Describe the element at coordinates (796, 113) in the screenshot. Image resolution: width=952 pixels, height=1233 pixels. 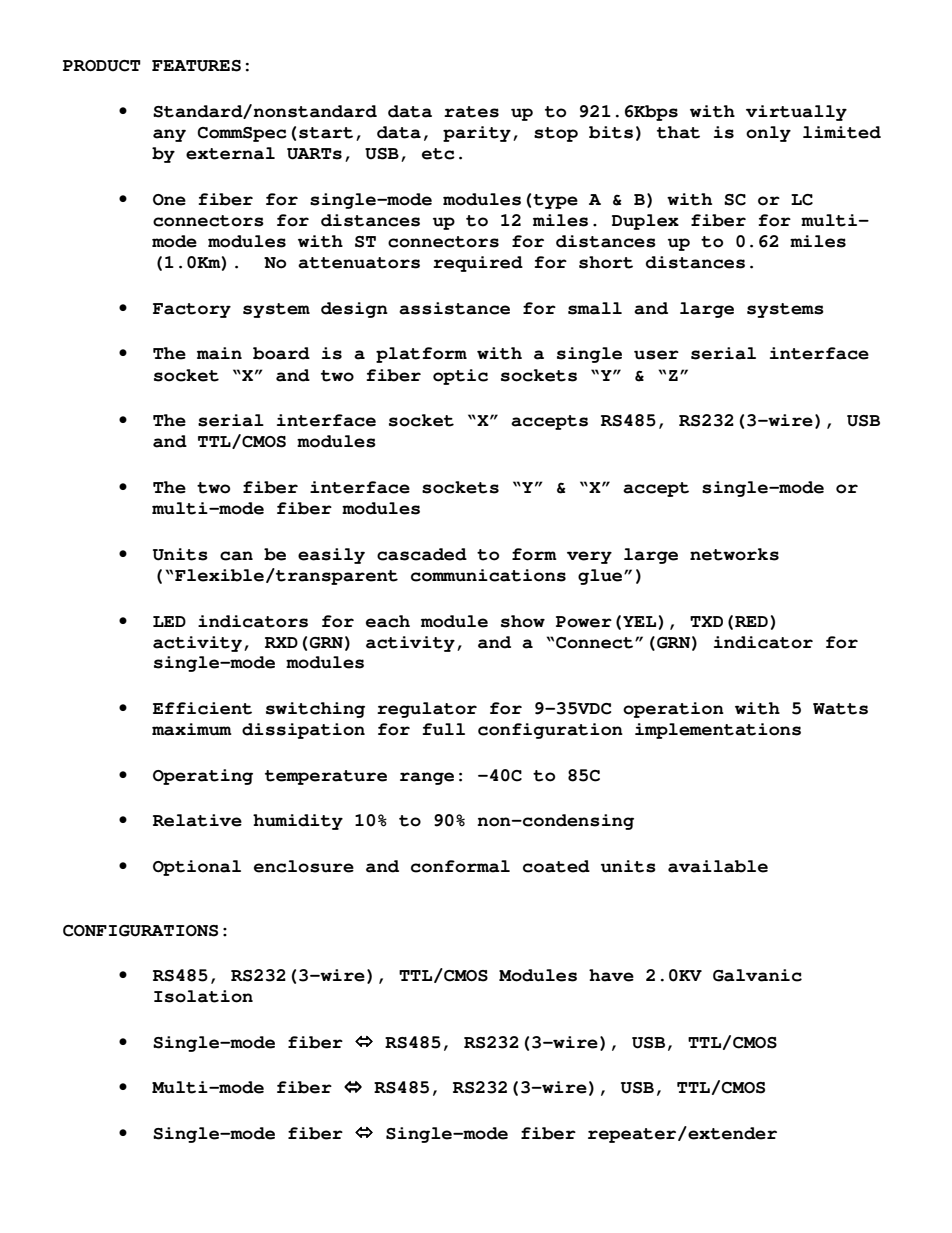
I see `virtually` at that location.
